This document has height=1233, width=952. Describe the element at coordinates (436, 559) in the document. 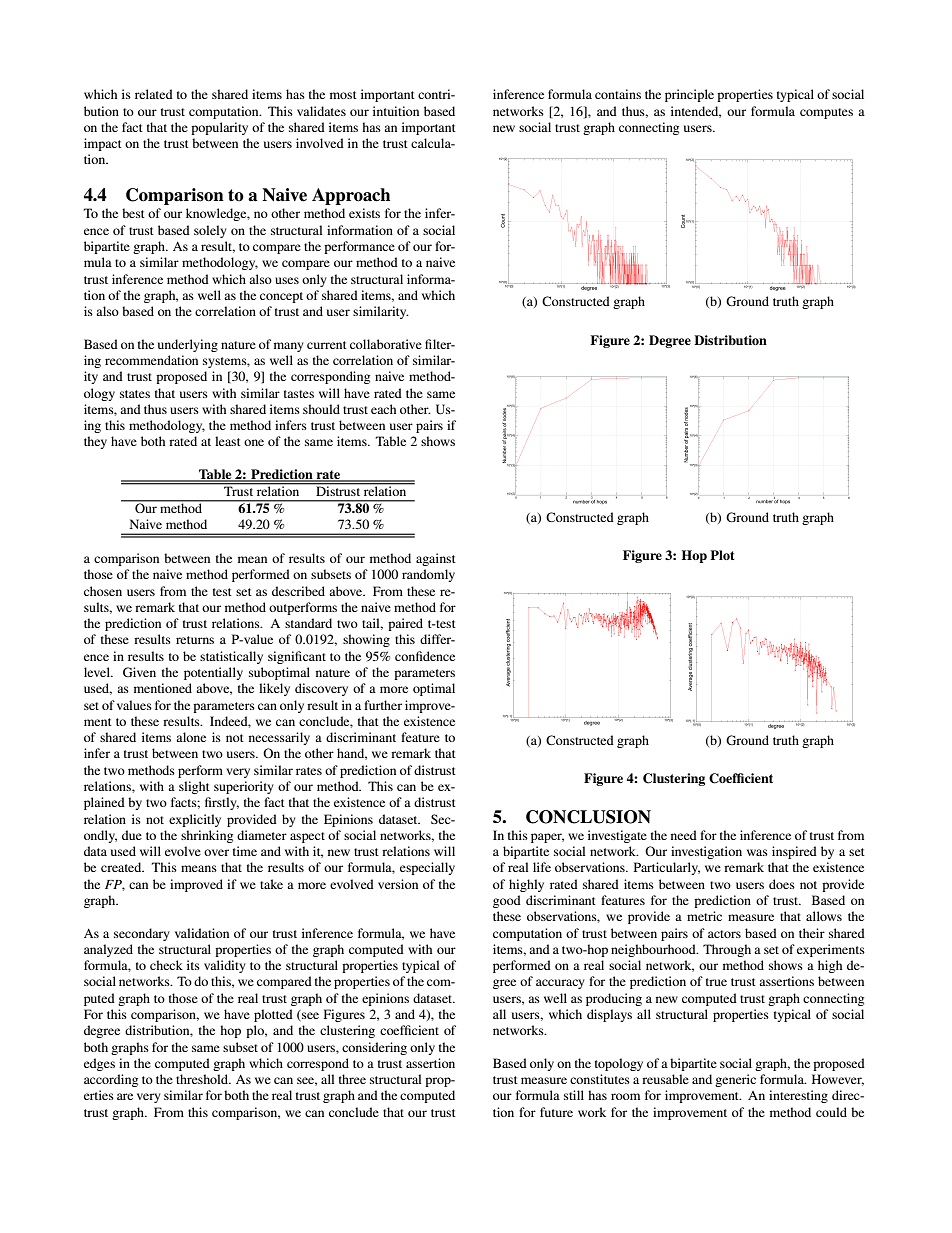

I see `against` at that location.
